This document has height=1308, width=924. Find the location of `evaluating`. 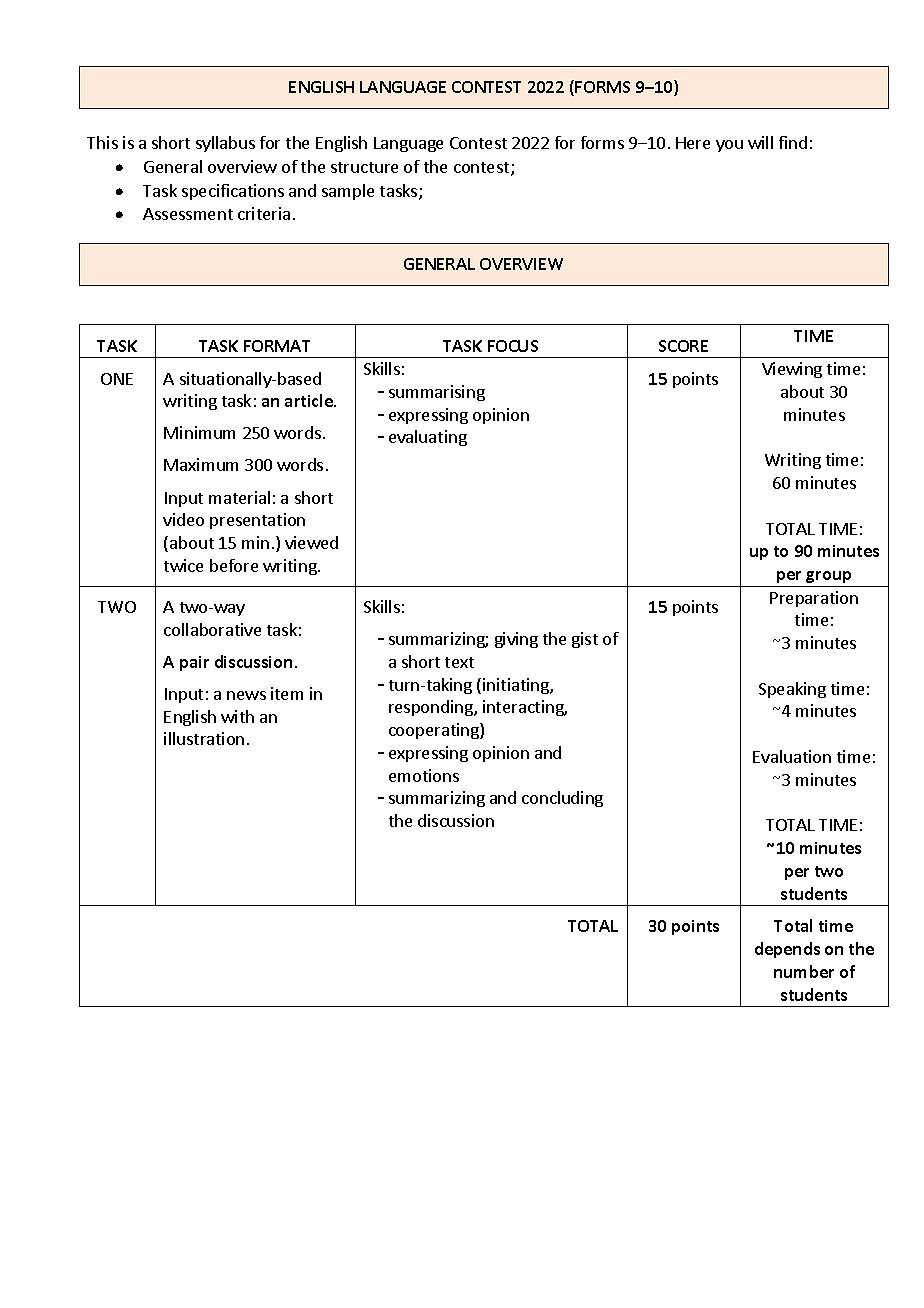

evaluating is located at coordinates (428, 438).
